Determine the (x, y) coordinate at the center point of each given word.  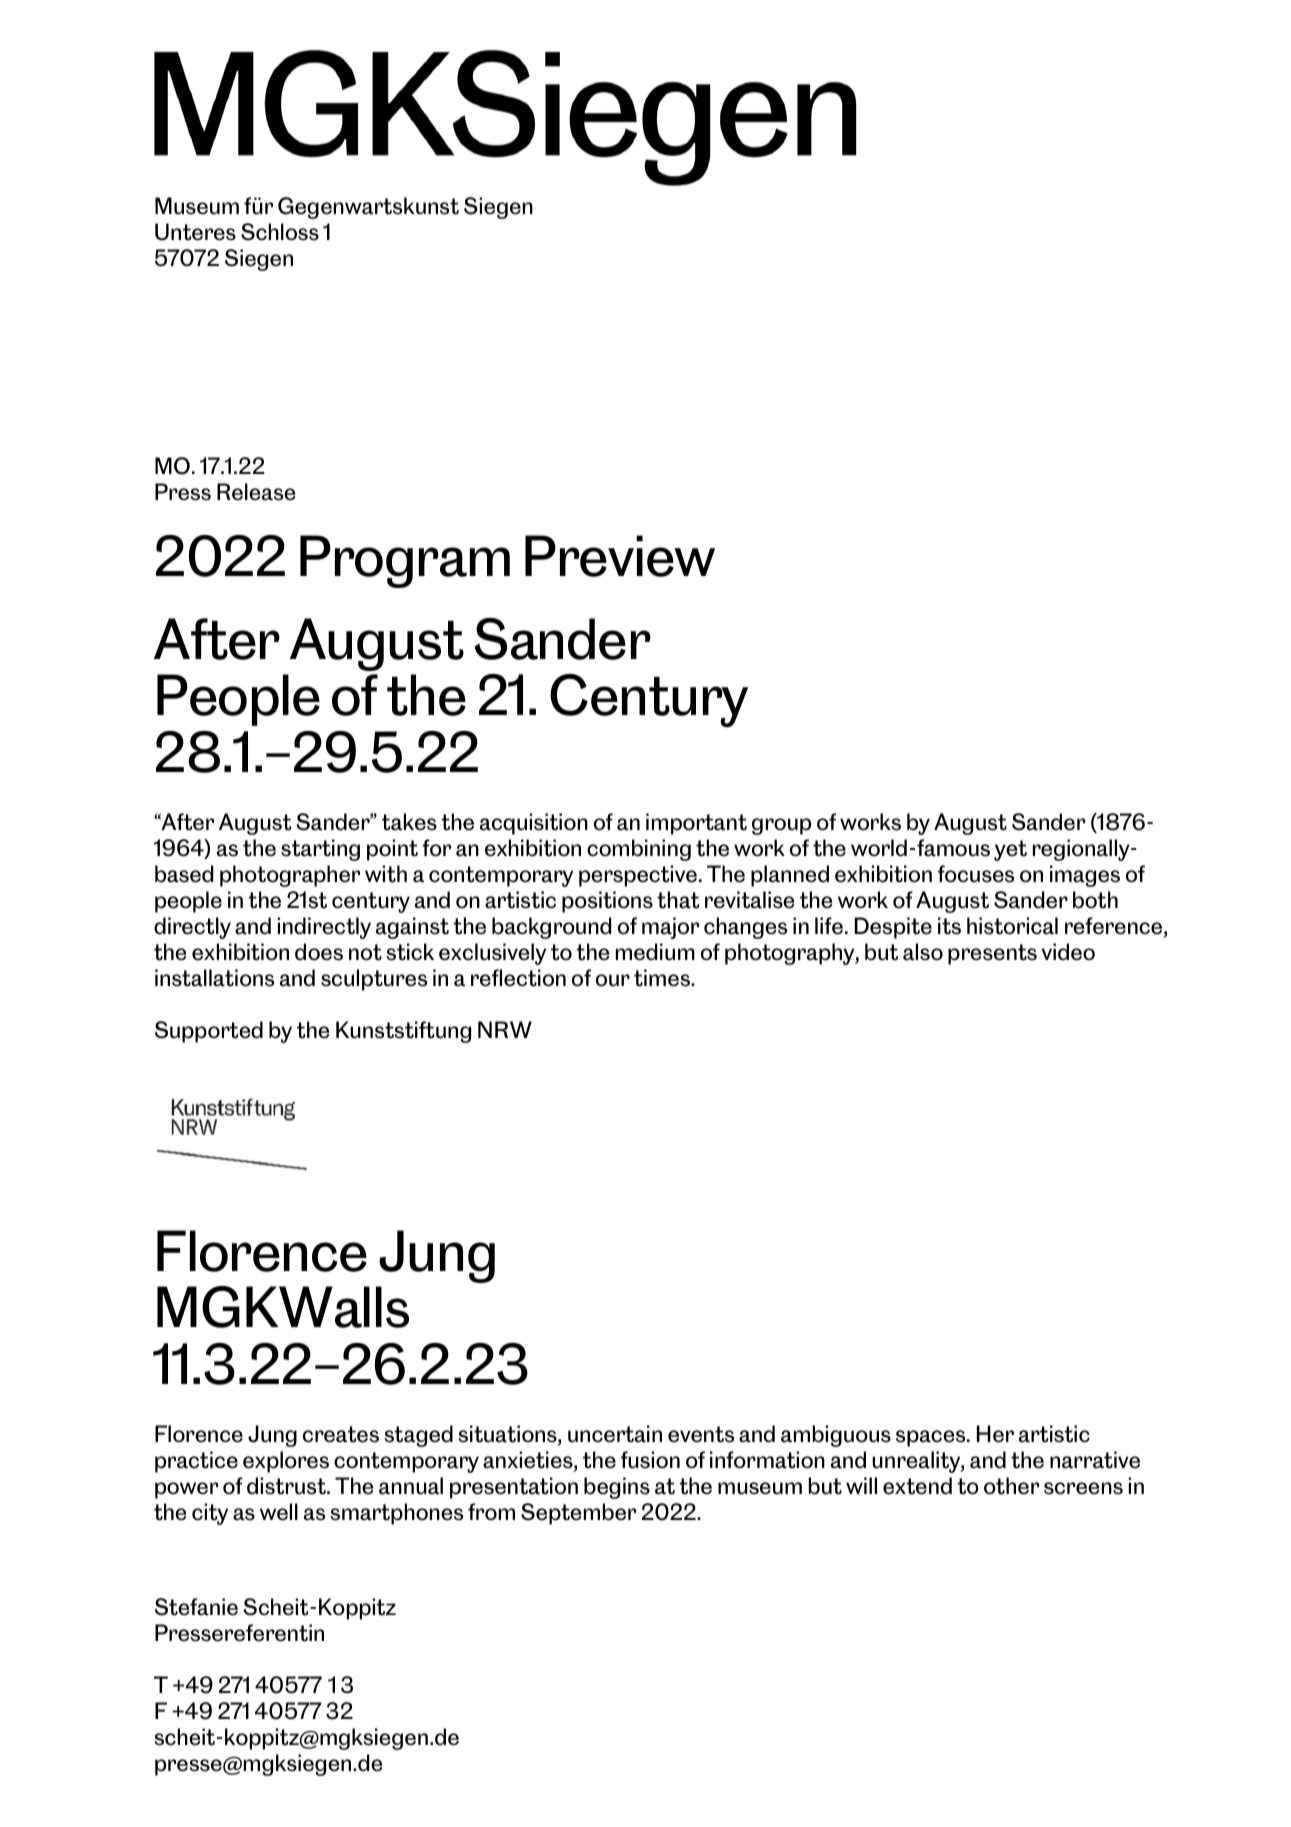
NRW (505, 1029)
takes (409, 822)
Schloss (280, 232)
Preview (620, 556)
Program (405, 561)
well (279, 1512)
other (1011, 1486)
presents (992, 954)
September (578, 1514)
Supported (209, 1032)
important (696, 824)
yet (1010, 850)
